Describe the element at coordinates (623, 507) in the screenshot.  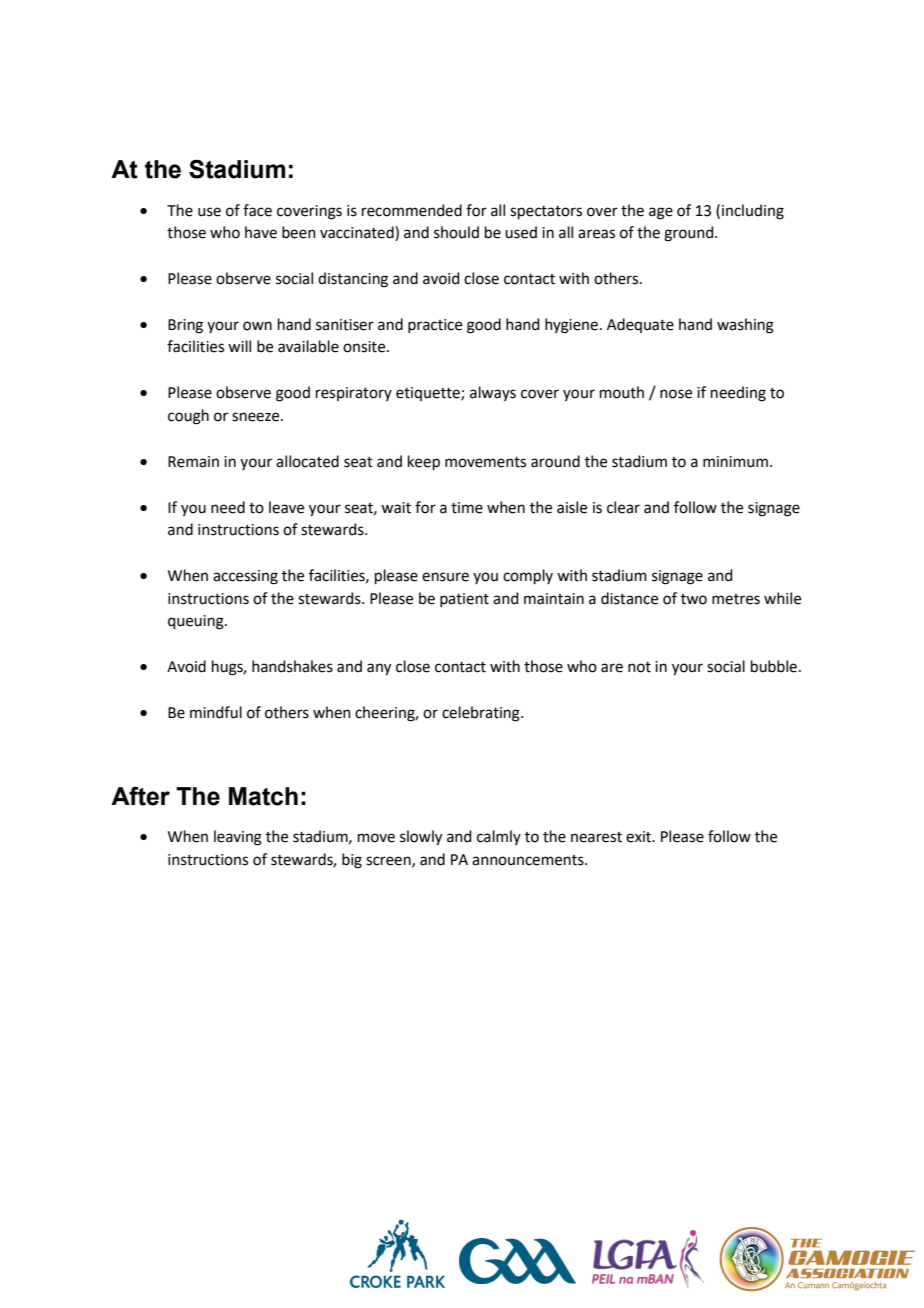
I see `clear` at that location.
